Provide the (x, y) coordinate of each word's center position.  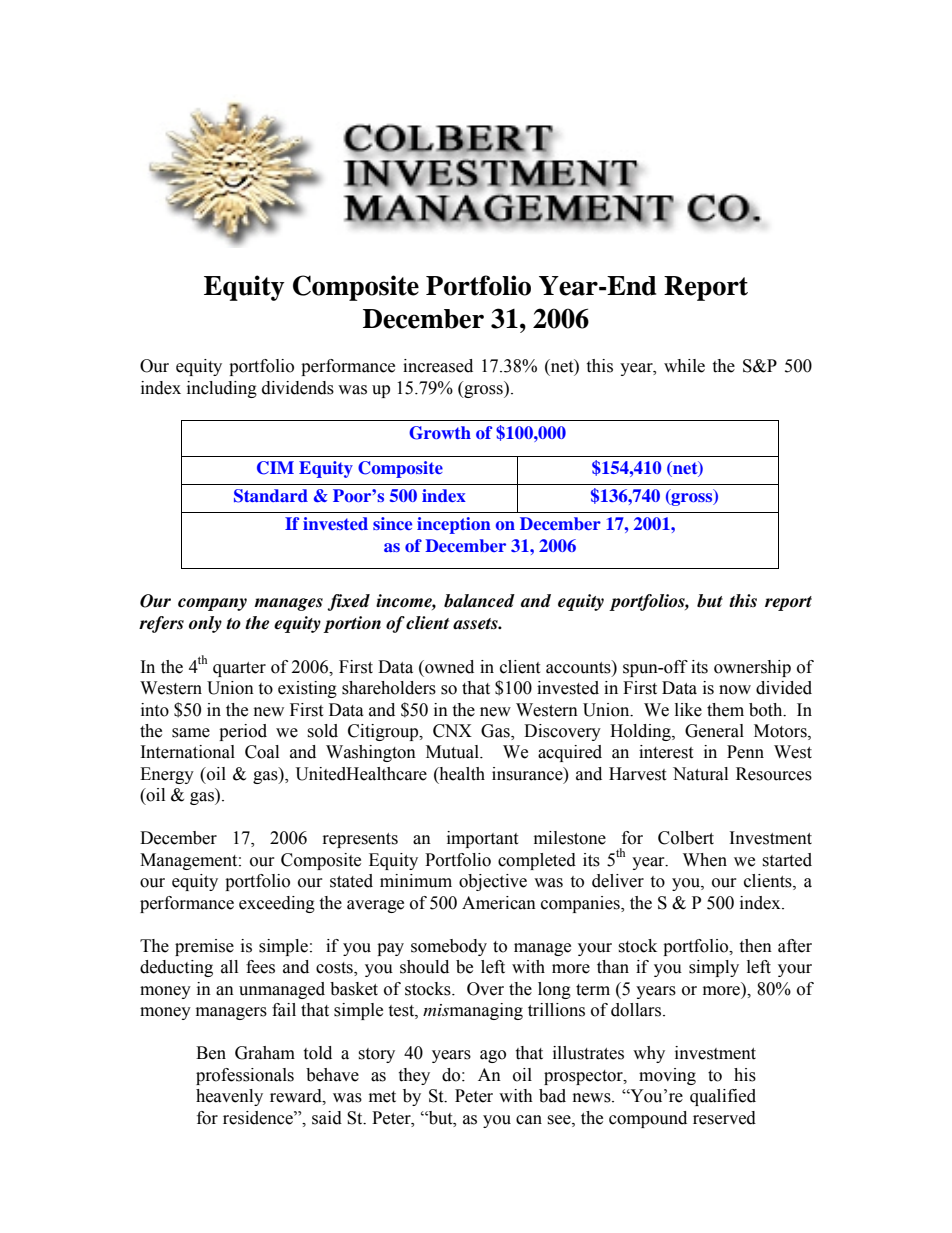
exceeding (277, 904)
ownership (752, 668)
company (212, 604)
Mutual (453, 752)
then (755, 946)
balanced (479, 601)
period (243, 732)
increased (438, 366)
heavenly (229, 1097)
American (499, 903)
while (684, 366)
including (222, 389)
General (714, 731)
